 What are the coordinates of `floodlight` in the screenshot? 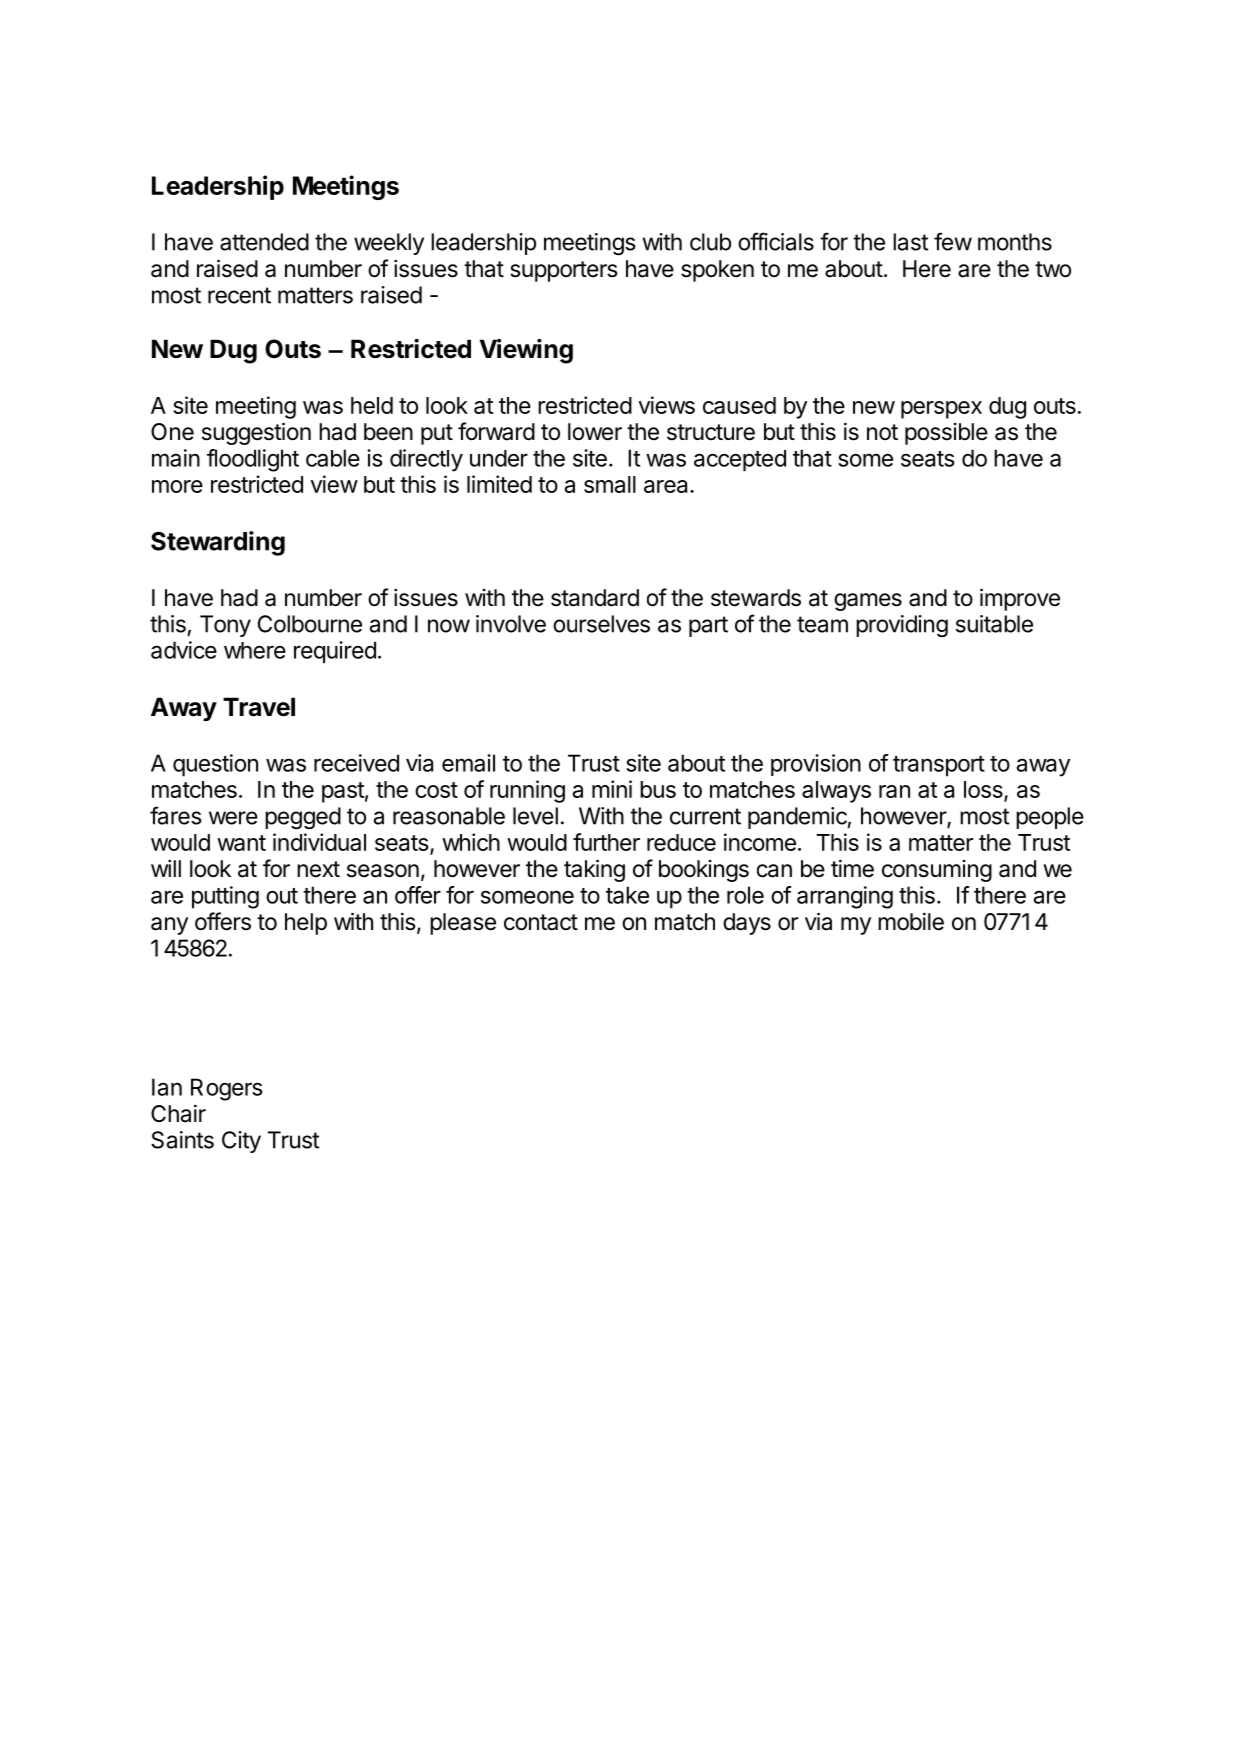 It's located at (253, 460).
